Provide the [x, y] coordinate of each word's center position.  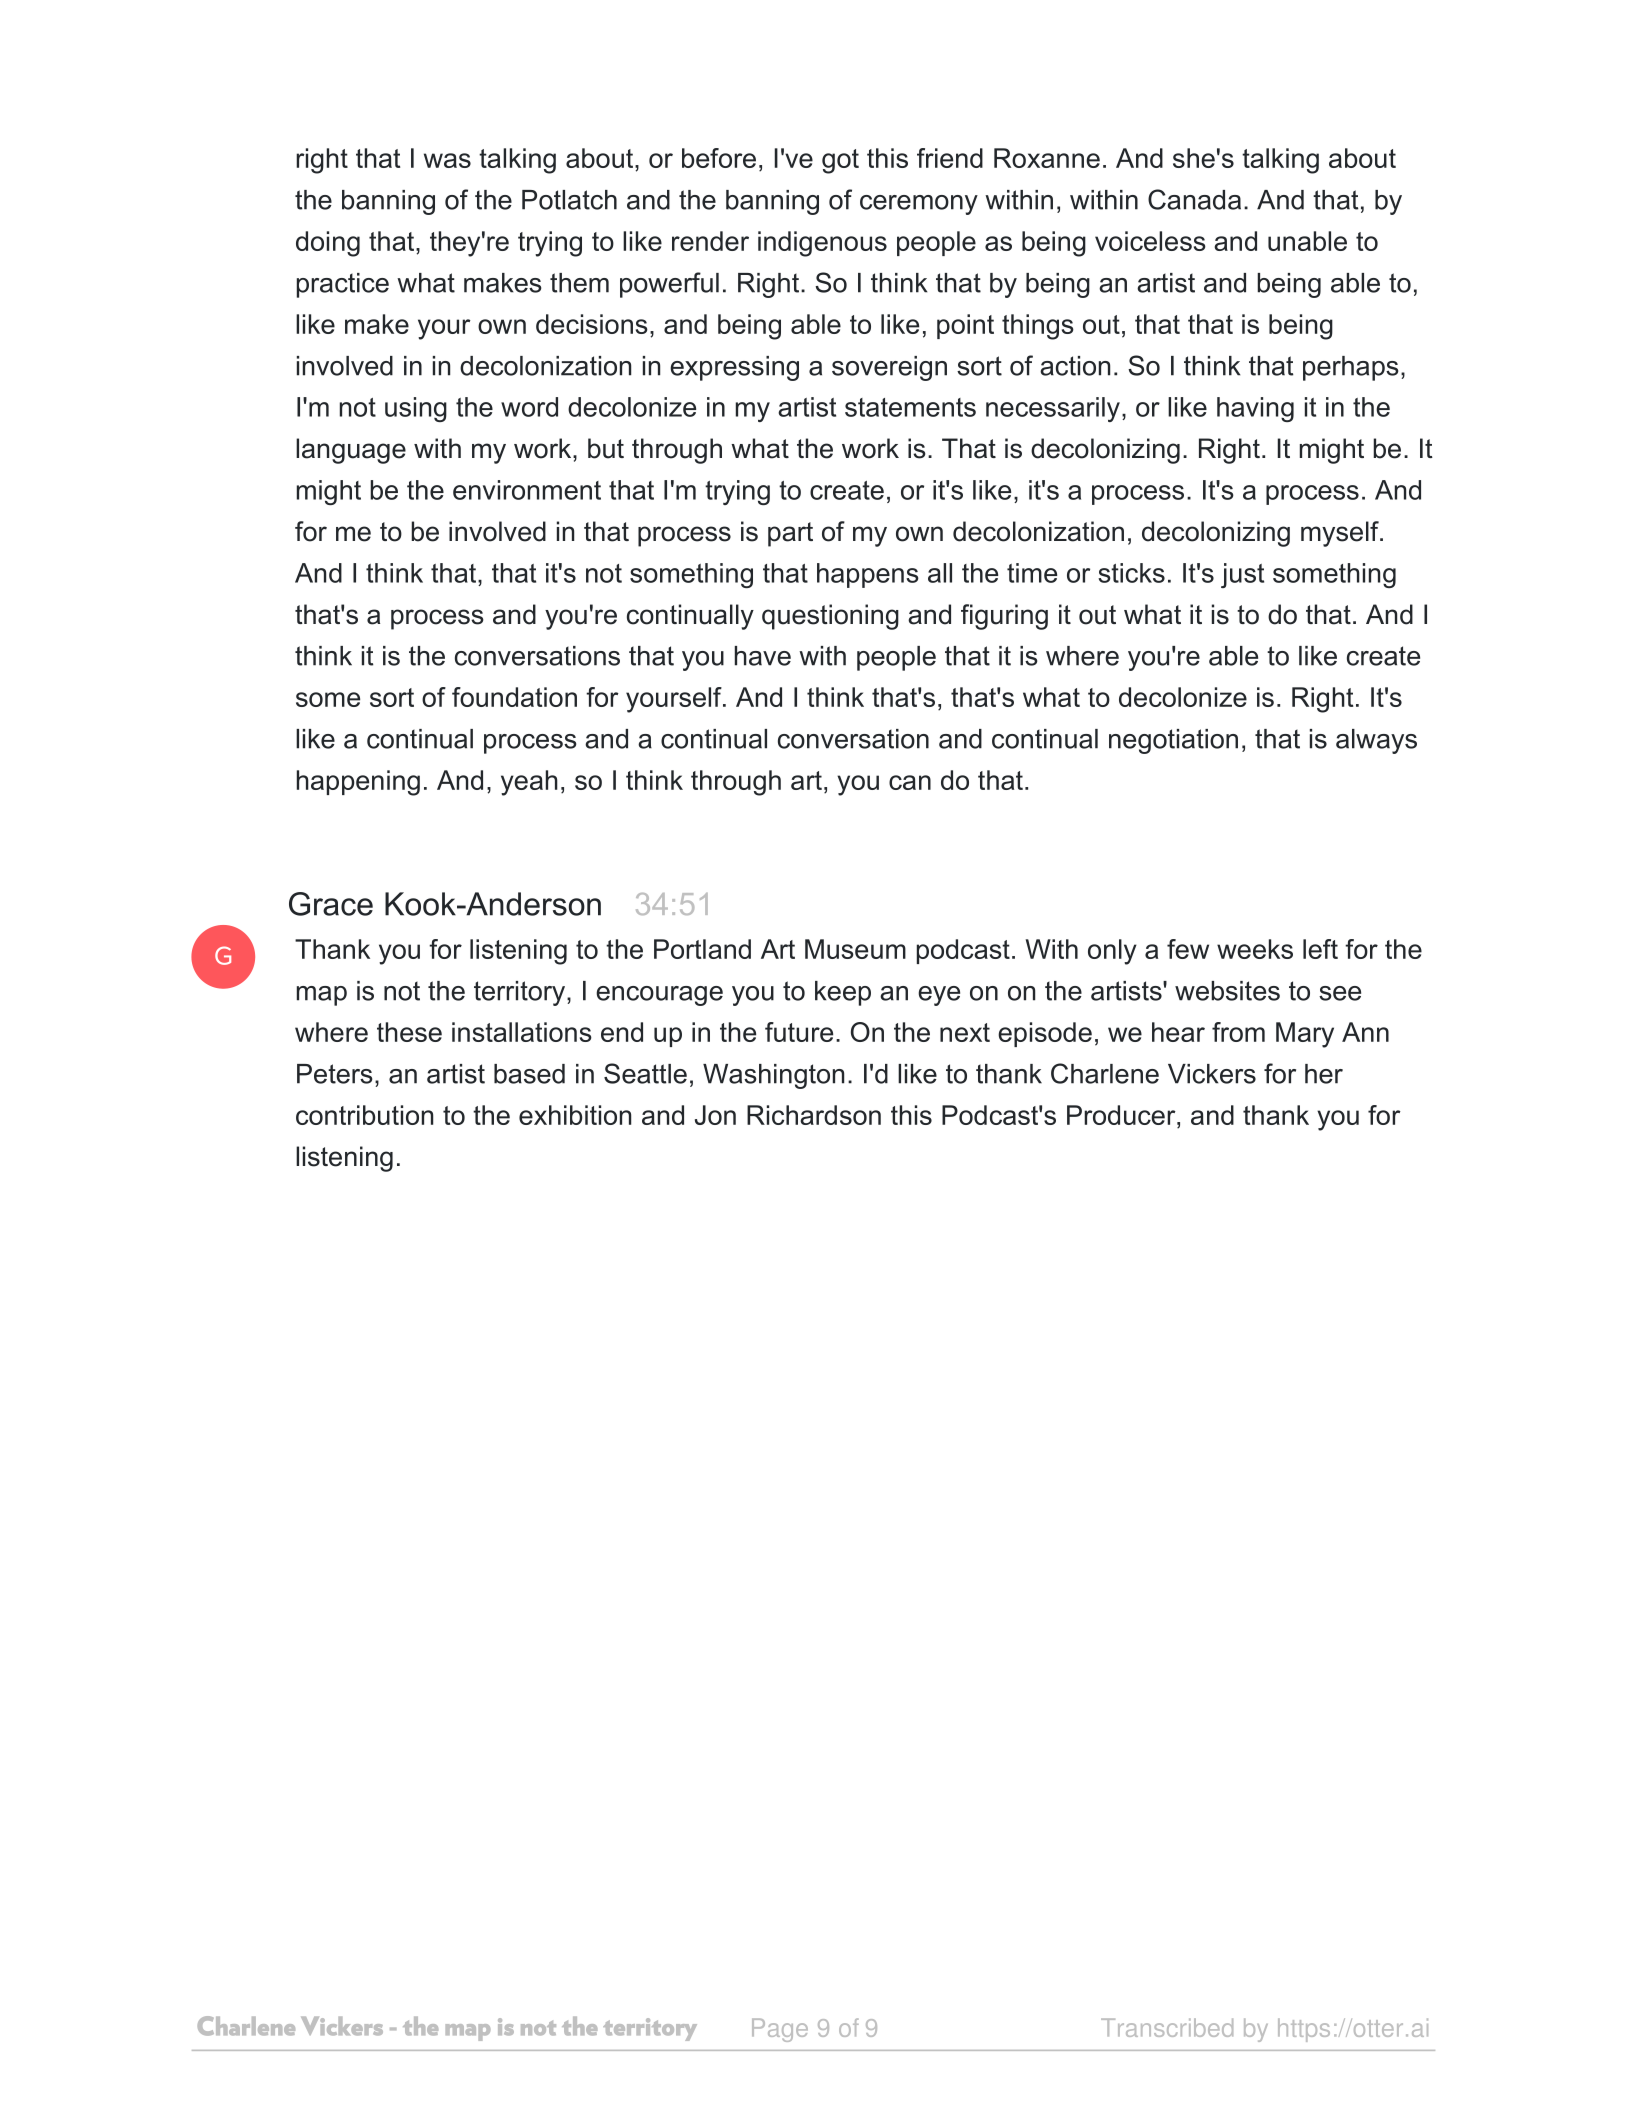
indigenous [822, 244]
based [529, 1074]
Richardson [814, 1115]
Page [780, 2030]
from [1238, 1032]
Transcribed [1167, 2027]
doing [328, 244]
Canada [1194, 199]
